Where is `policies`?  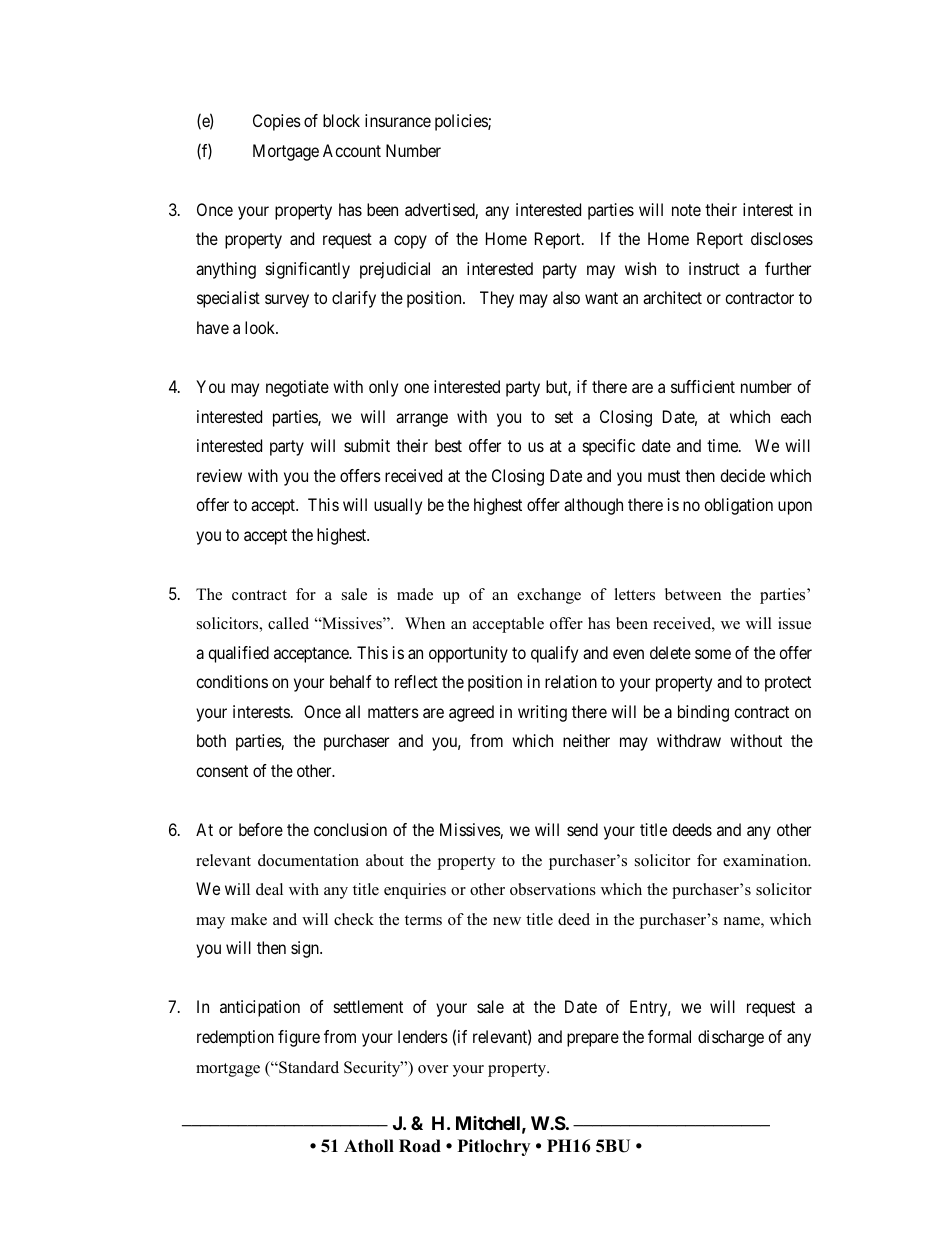 policies is located at coordinates (462, 122).
